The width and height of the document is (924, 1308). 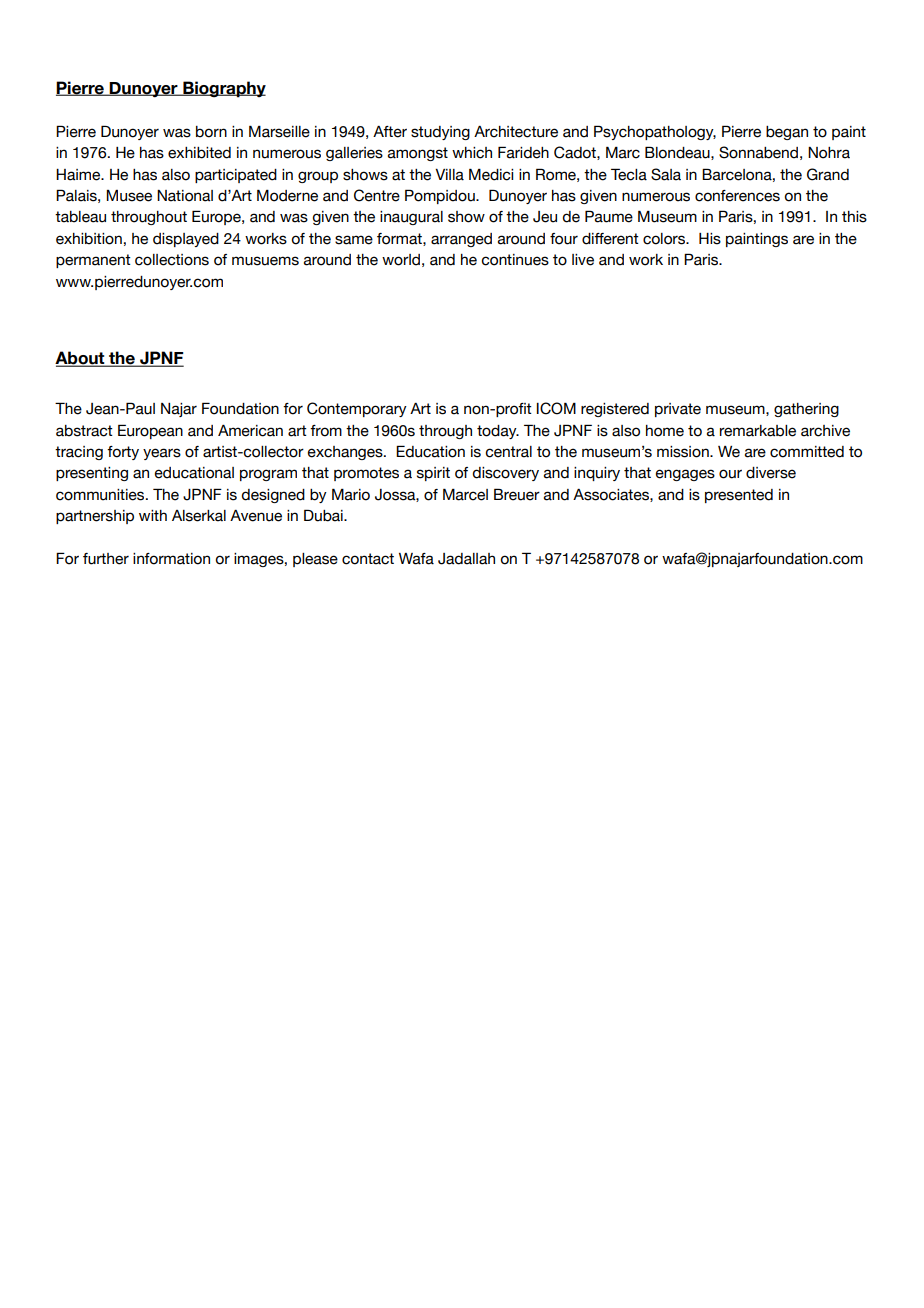 I want to click on further, so click(x=106, y=559).
